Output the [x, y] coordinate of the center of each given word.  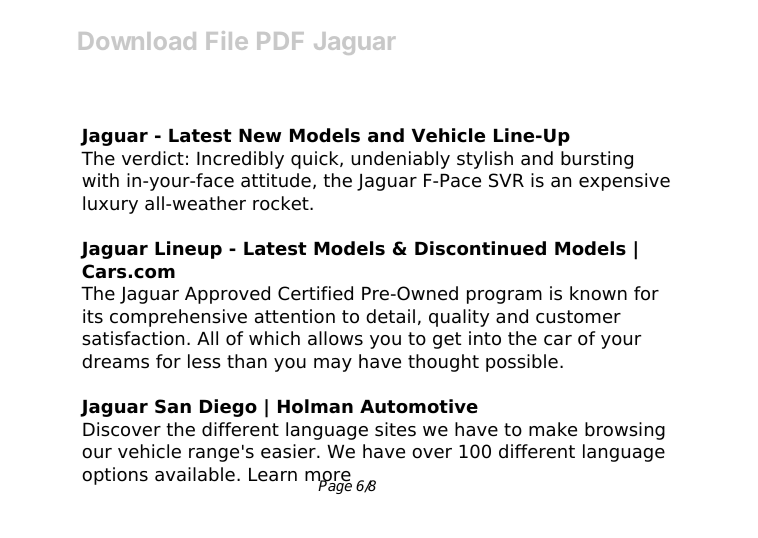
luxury [110, 205]
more [328, 477]
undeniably [400, 160]
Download [137, 41]
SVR [506, 180]
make [553, 429]
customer [578, 317]
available [195, 474]
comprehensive [178, 318]
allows [335, 338]
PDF [280, 41]
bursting [597, 160]
